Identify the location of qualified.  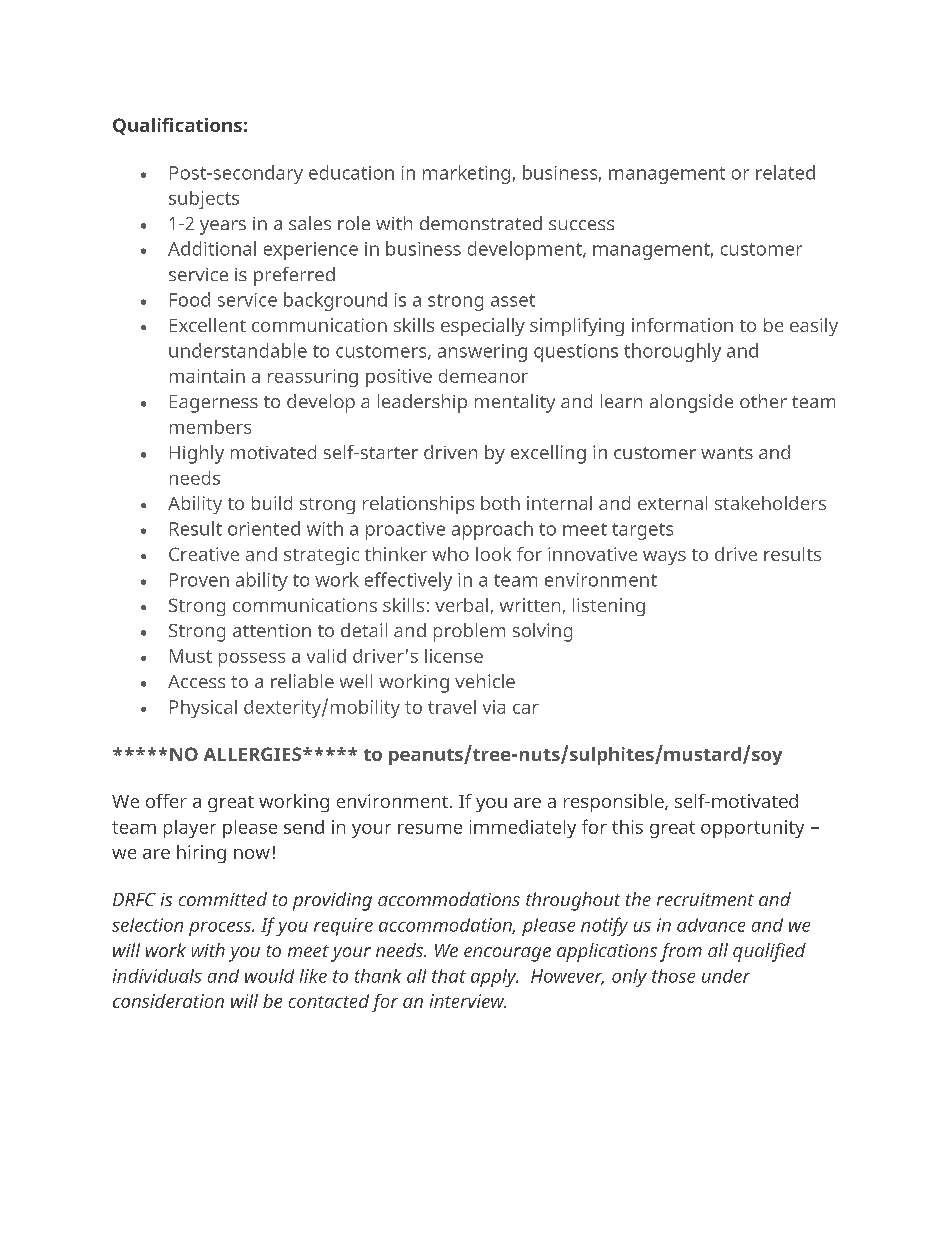
(769, 952).
